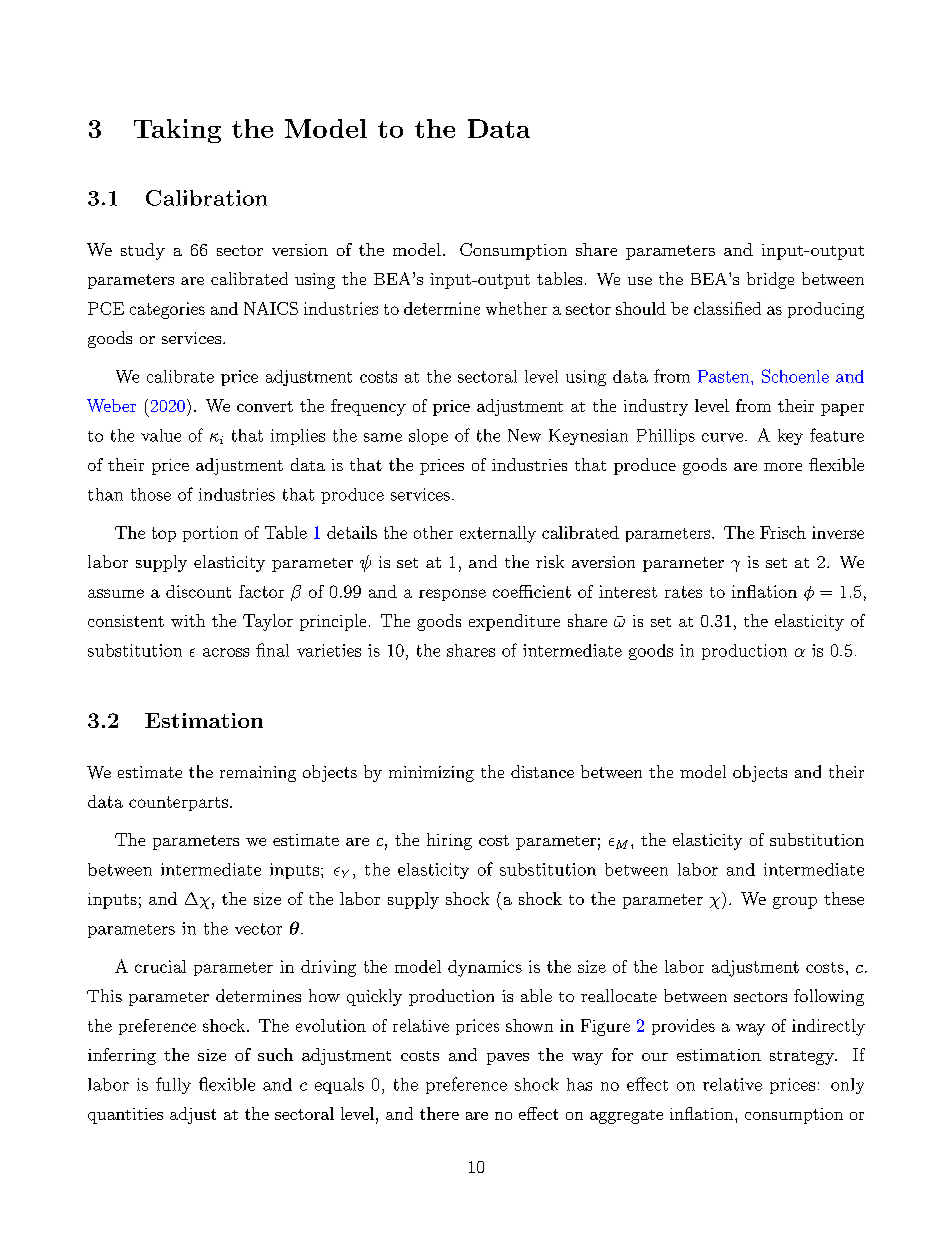 This screenshot has width=952, height=1233. I want to click on counterparts, so click(178, 803).
